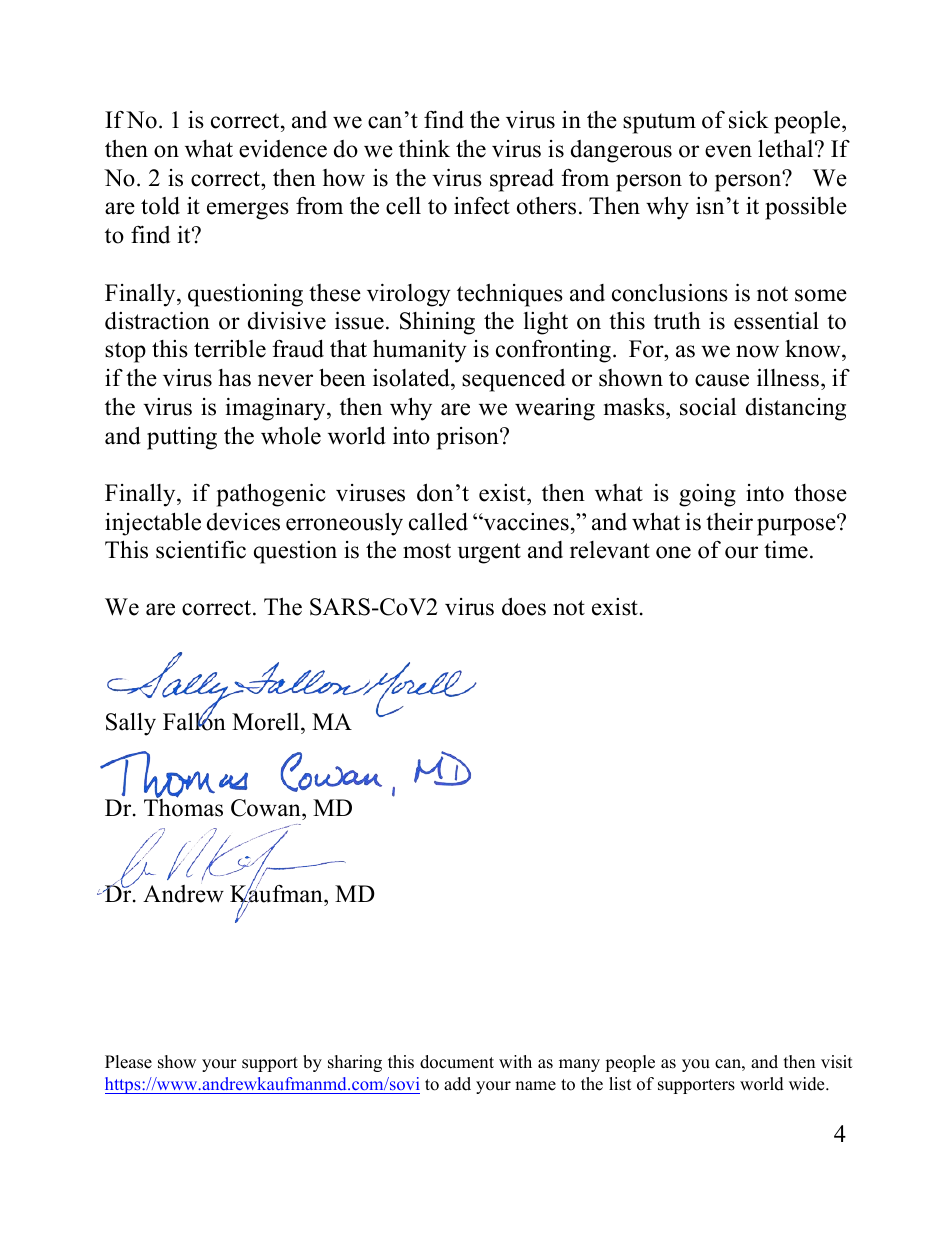  Describe the element at coordinates (524, 606) in the screenshot. I see `does` at that location.
